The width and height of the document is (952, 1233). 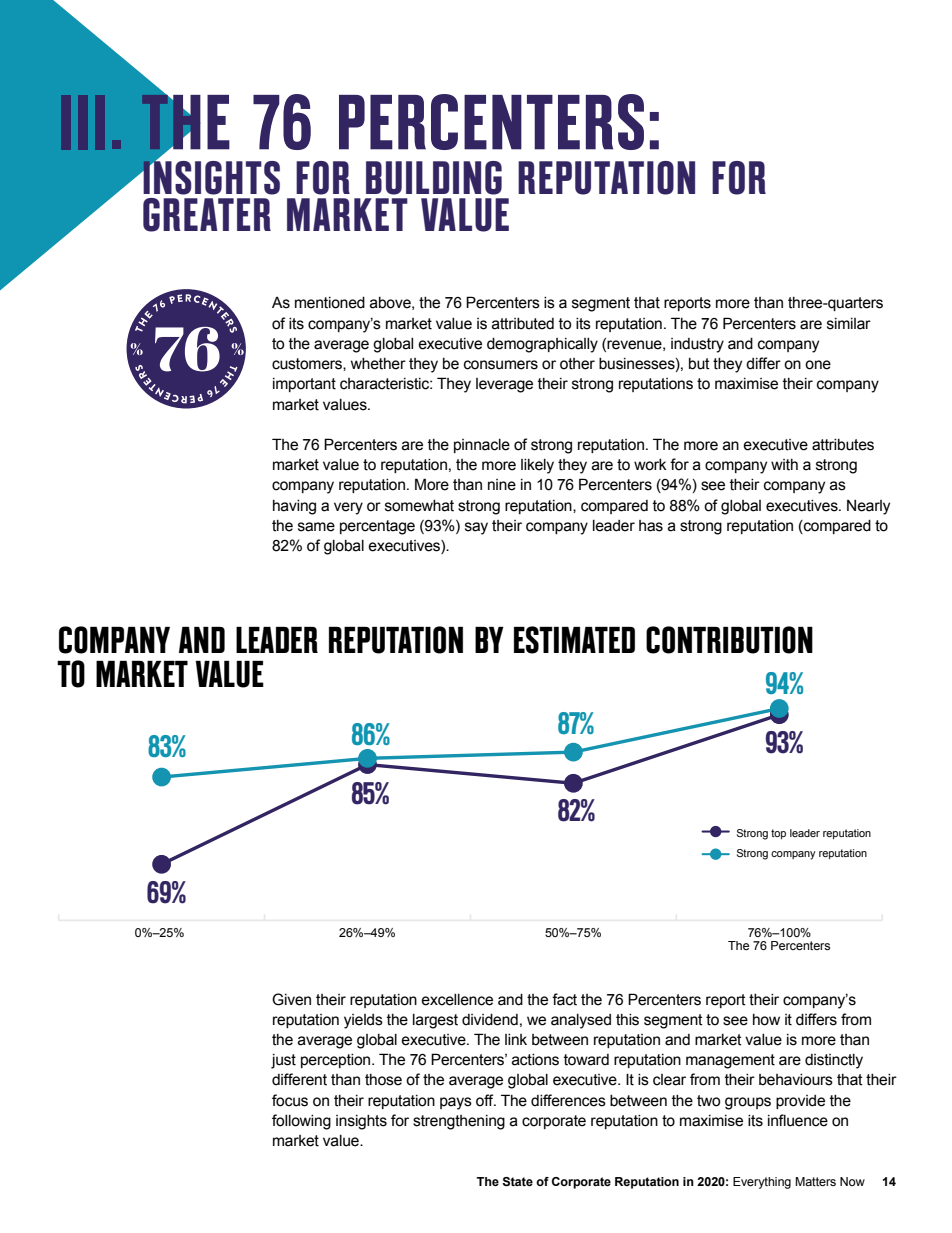 I want to click on BUILDING, so click(x=434, y=178).
